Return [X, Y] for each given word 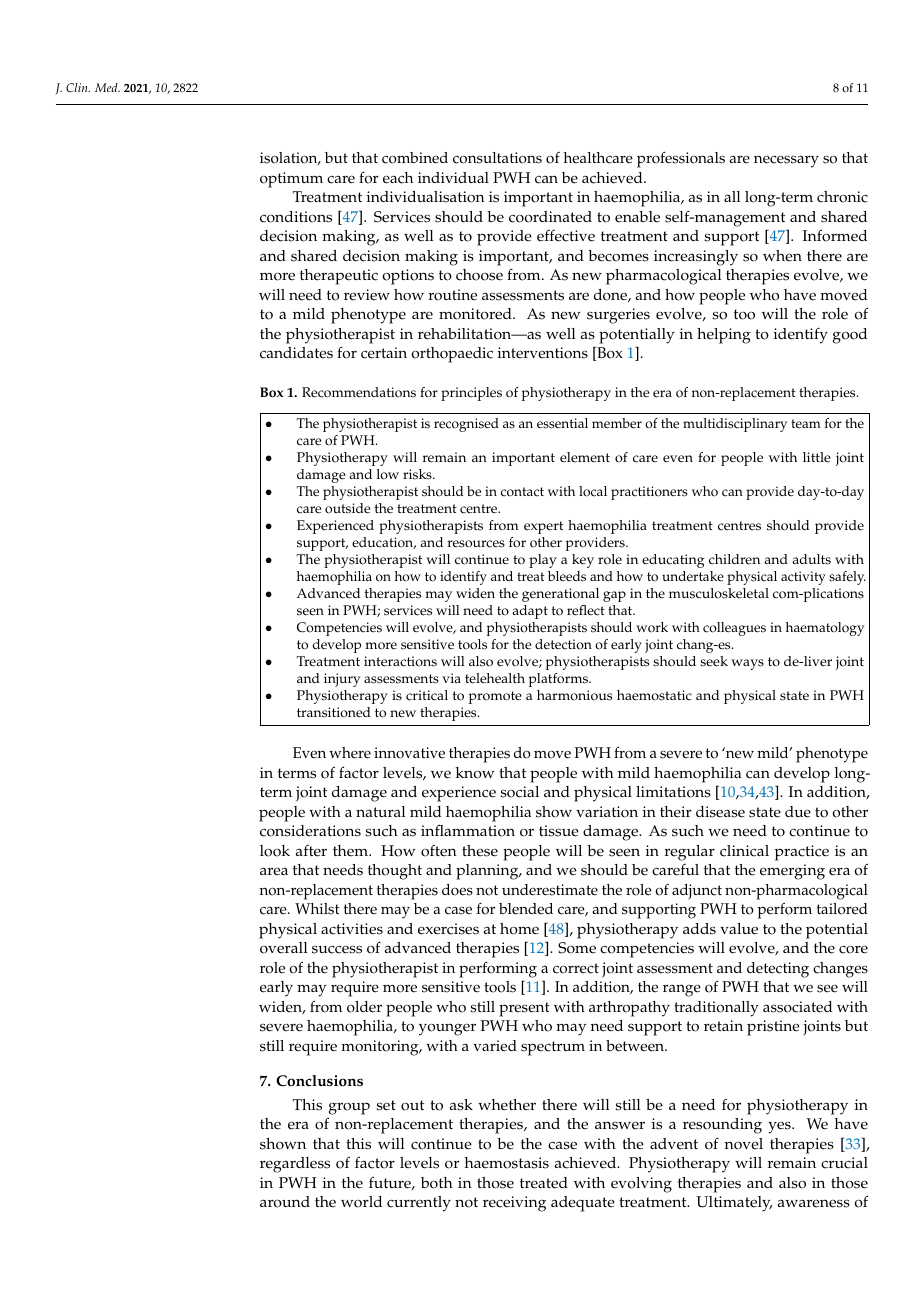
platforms [559, 680]
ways [747, 664]
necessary [786, 161]
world [361, 1202]
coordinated [550, 217]
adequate [583, 1204]
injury [342, 680]
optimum [291, 180]
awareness [814, 1203]
